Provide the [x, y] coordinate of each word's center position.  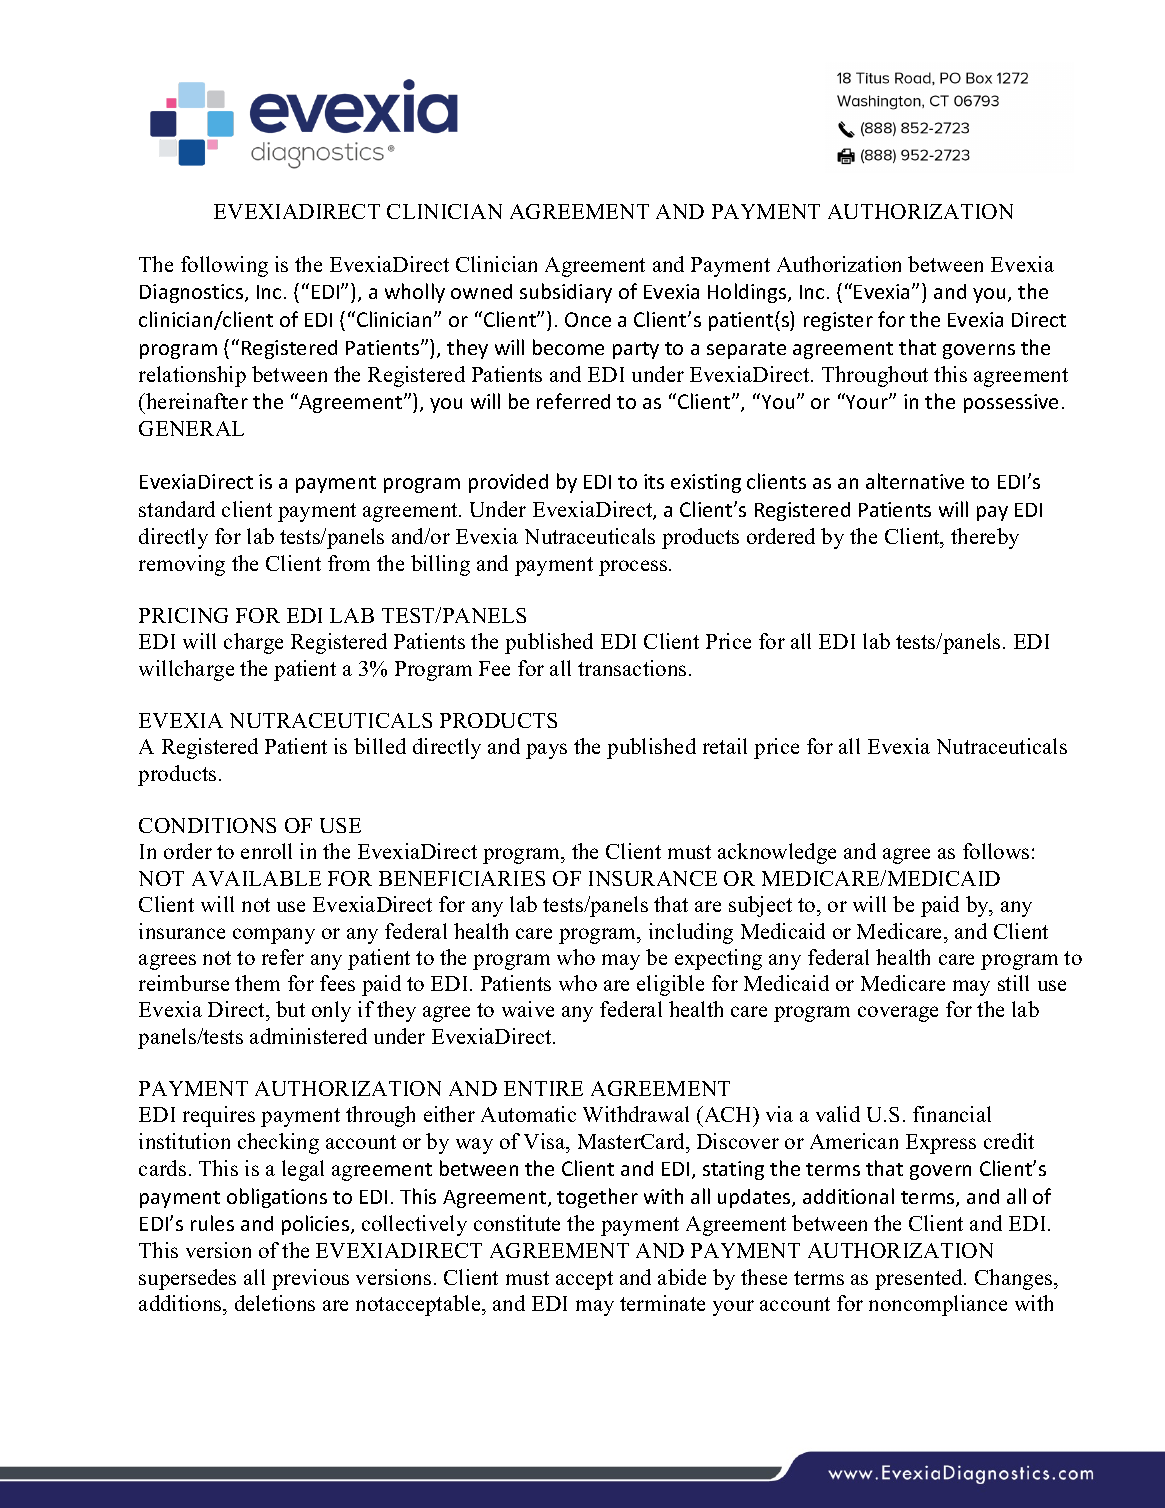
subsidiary [566, 293]
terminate [662, 1303]
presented [920, 1279]
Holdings [748, 293]
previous [310, 1279]
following [224, 266]
